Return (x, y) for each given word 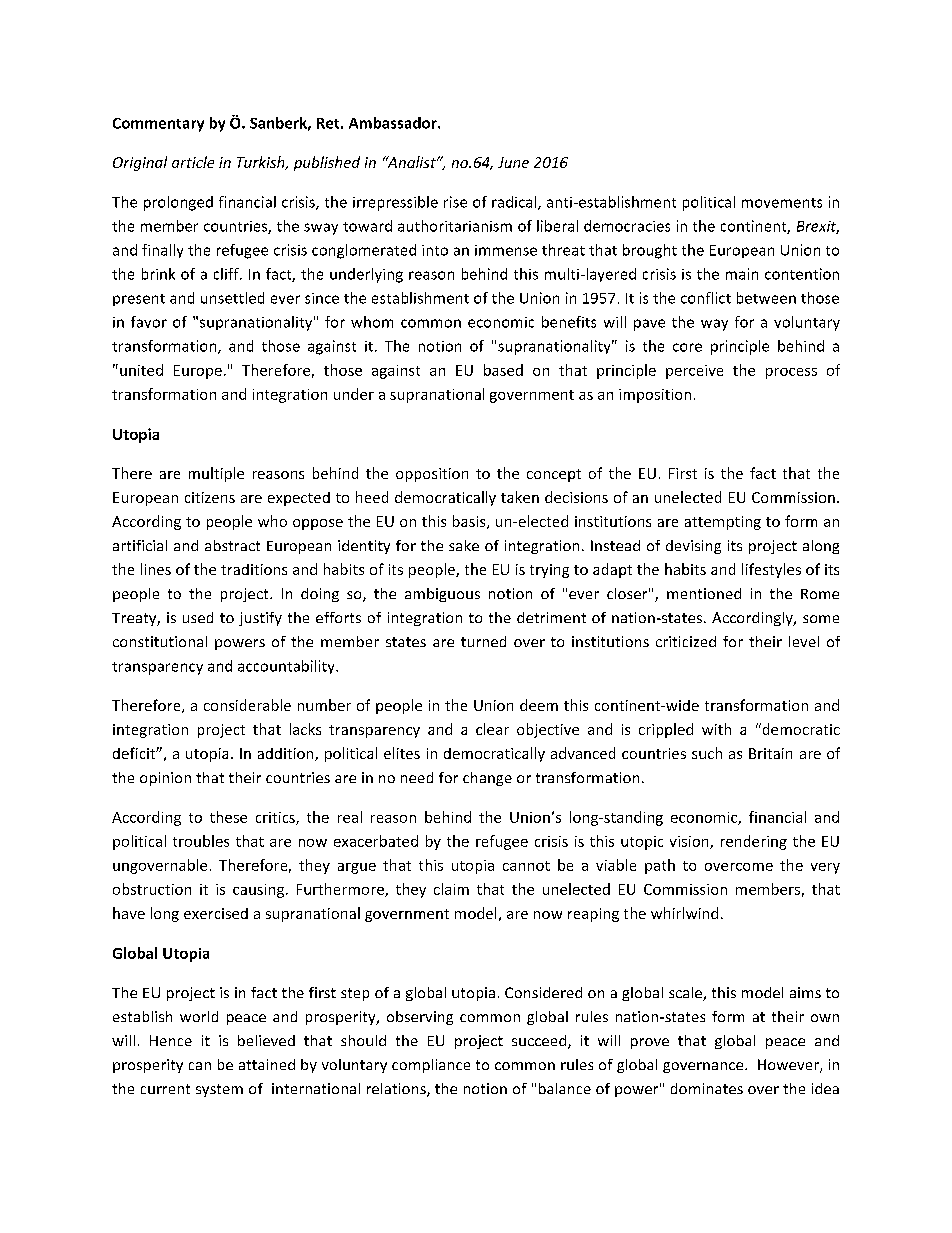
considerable (247, 705)
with (716, 729)
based (503, 370)
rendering (754, 842)
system (219, 1090)
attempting (723, 523)
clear (492, 729)
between (766, 298)
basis (470, 522)
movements (782, 203)
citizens (210, 497)
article (193, 162)
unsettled (232, 298)
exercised (216, 913)
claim (451, 889)
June (513, 162)
